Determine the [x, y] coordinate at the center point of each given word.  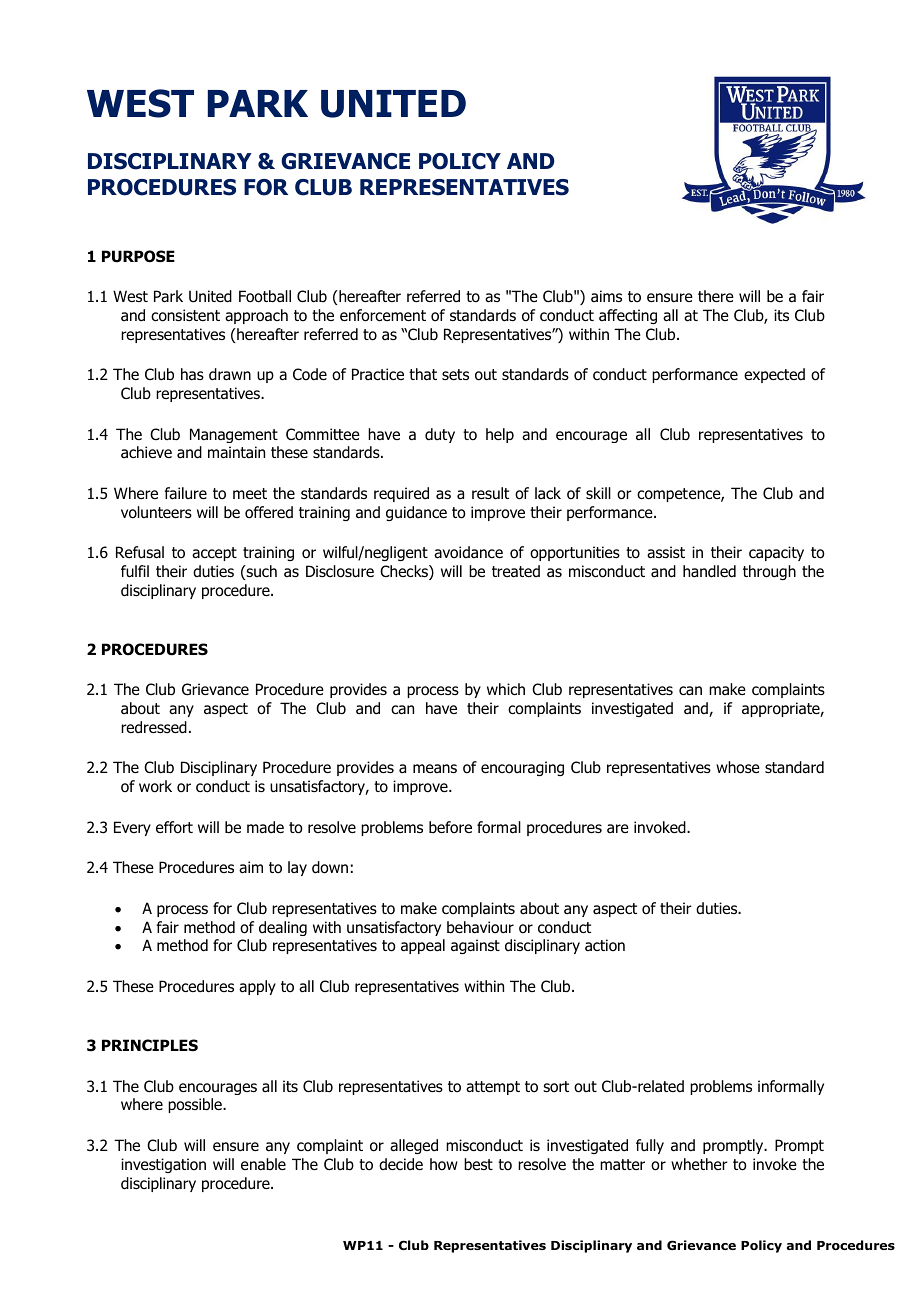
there [716, 296]
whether [699, 1164]
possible [196, 1105]
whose [738, 767]
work [155, 786]
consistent [185, 315]
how [444, 1164]
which [506, 689]
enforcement [383, 315]
